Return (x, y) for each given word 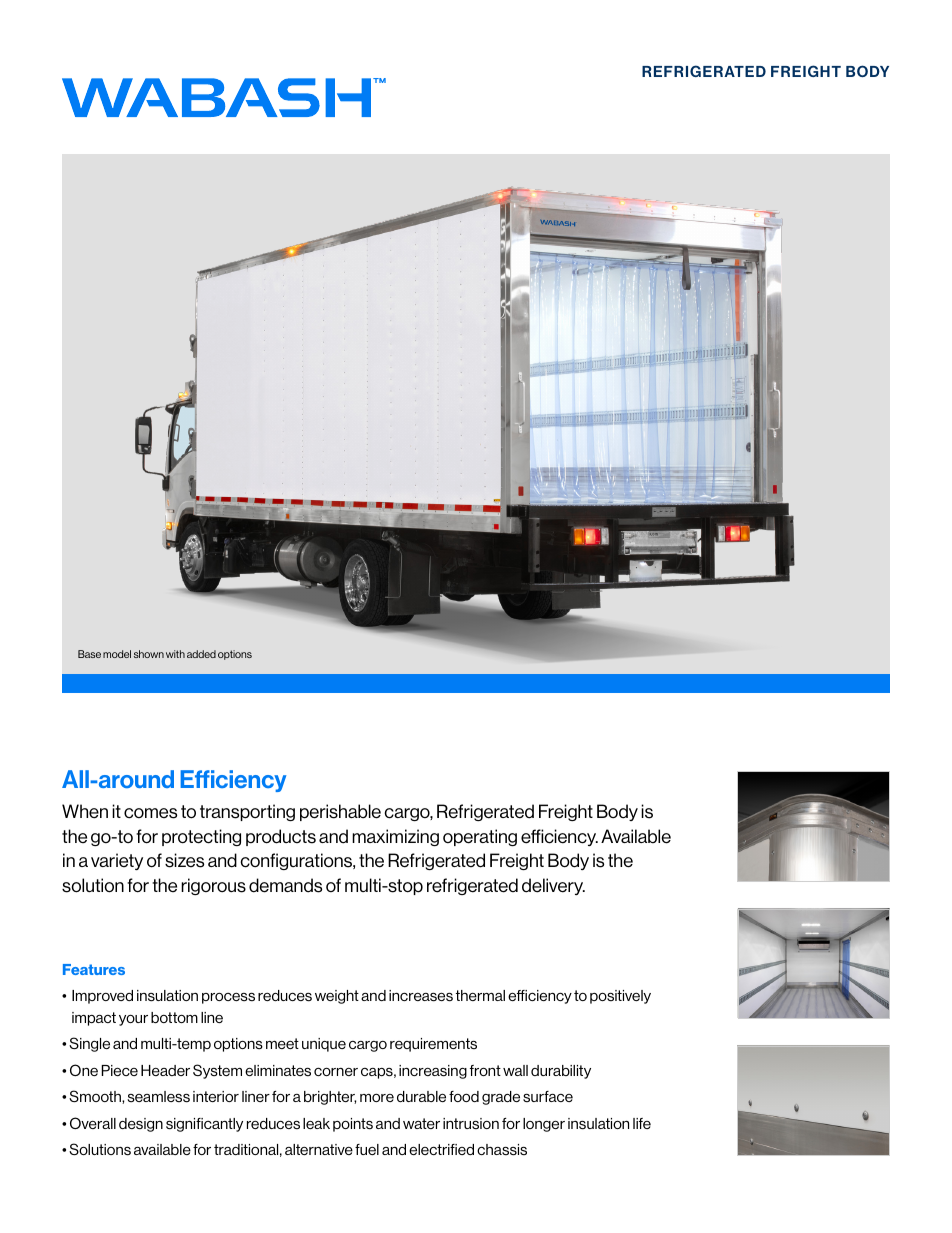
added (201, 654)
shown (149, 654)
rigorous (213, 886)
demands (285, 885)
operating (480, 837)
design (141, 1125)
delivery (553, 886)
